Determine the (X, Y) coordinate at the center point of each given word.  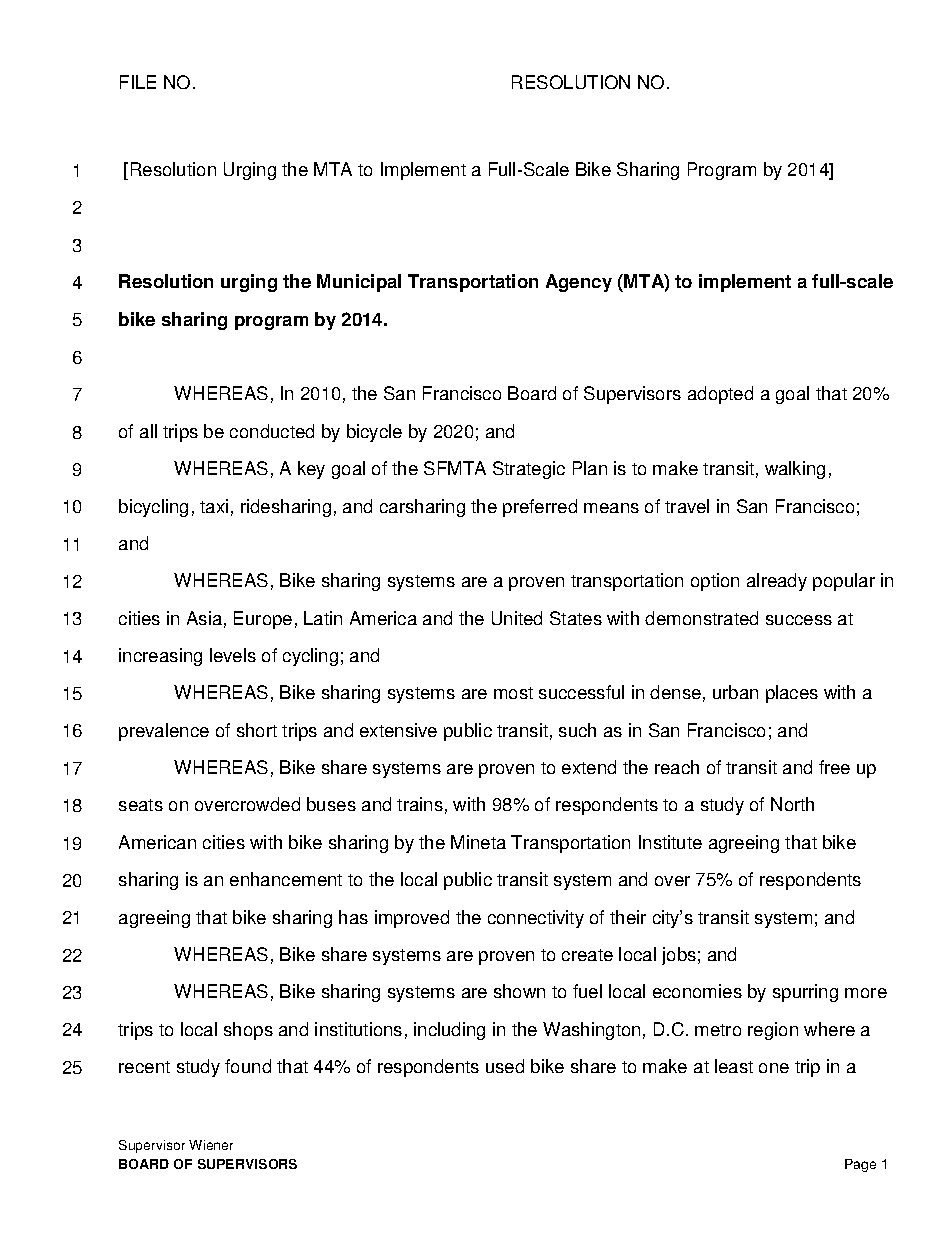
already (777, 582)
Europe (263, 620)
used (505, 1066)
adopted (720, 395)
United (517, 618)
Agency (579, 283)
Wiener (211, 1145)
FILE (138, 82)
